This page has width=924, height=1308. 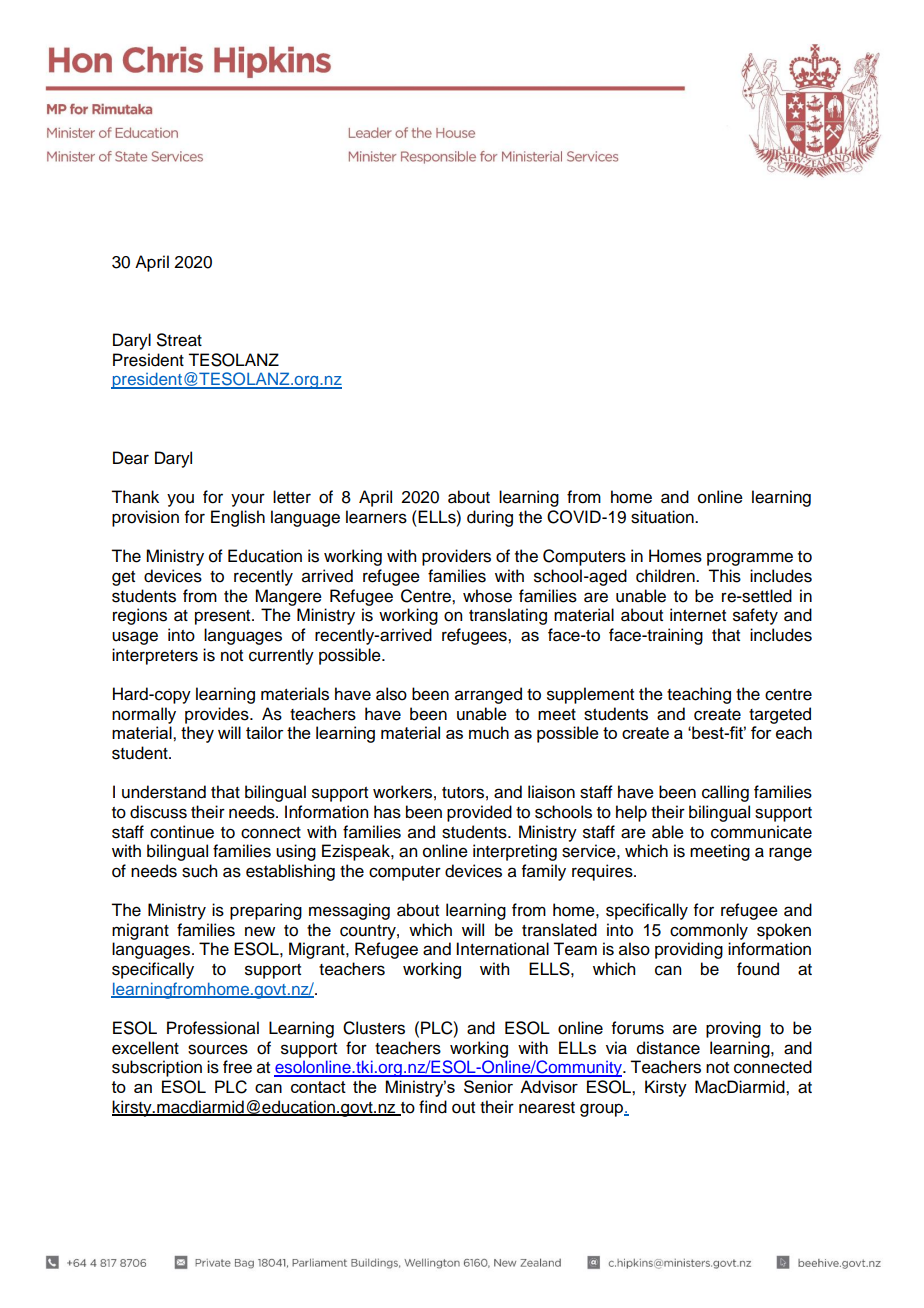 What do you see at coordinates (698, 615) in the page?
I see `internet` at bounding box center [698, 615].
